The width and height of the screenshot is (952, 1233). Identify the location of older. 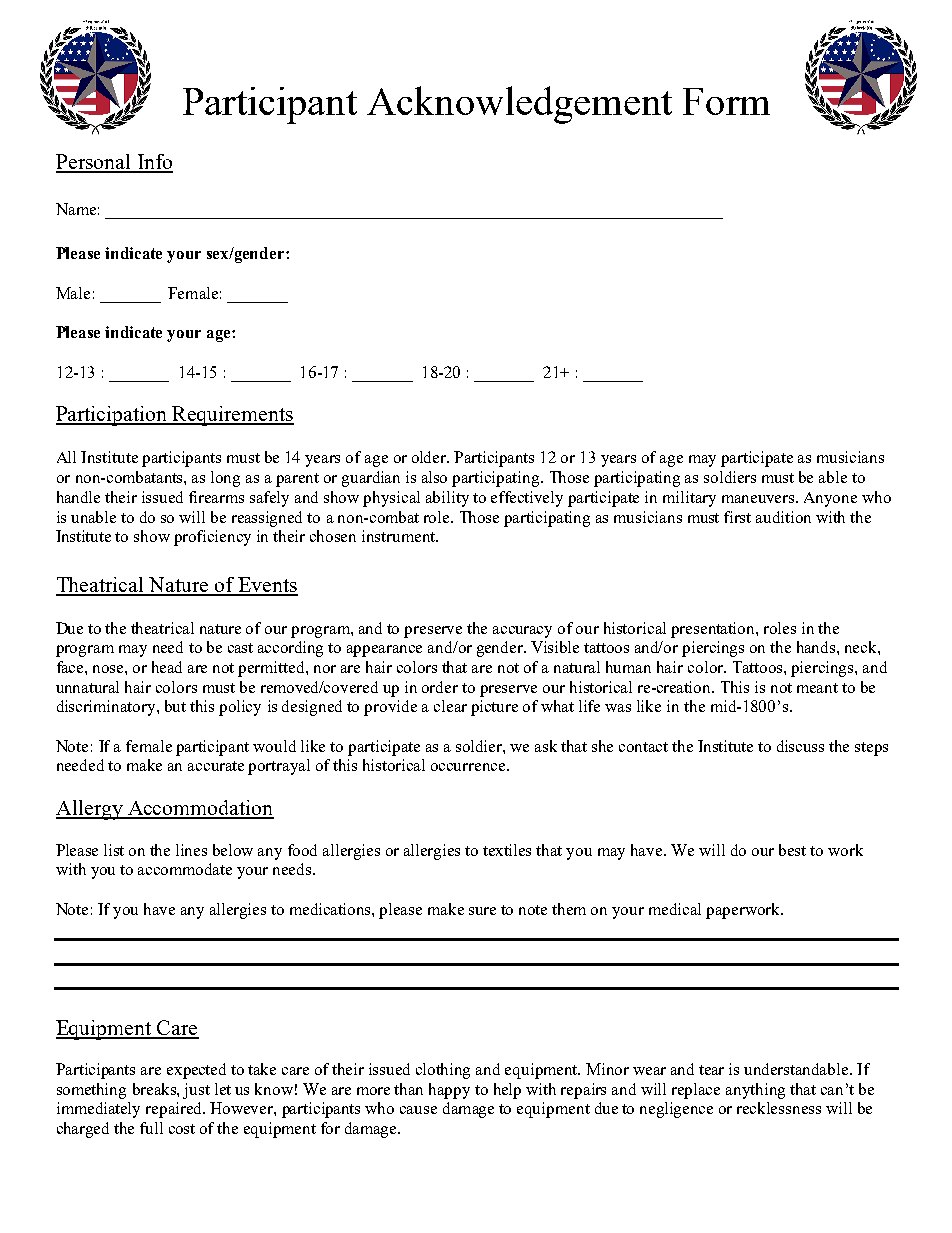
(430, 457).
